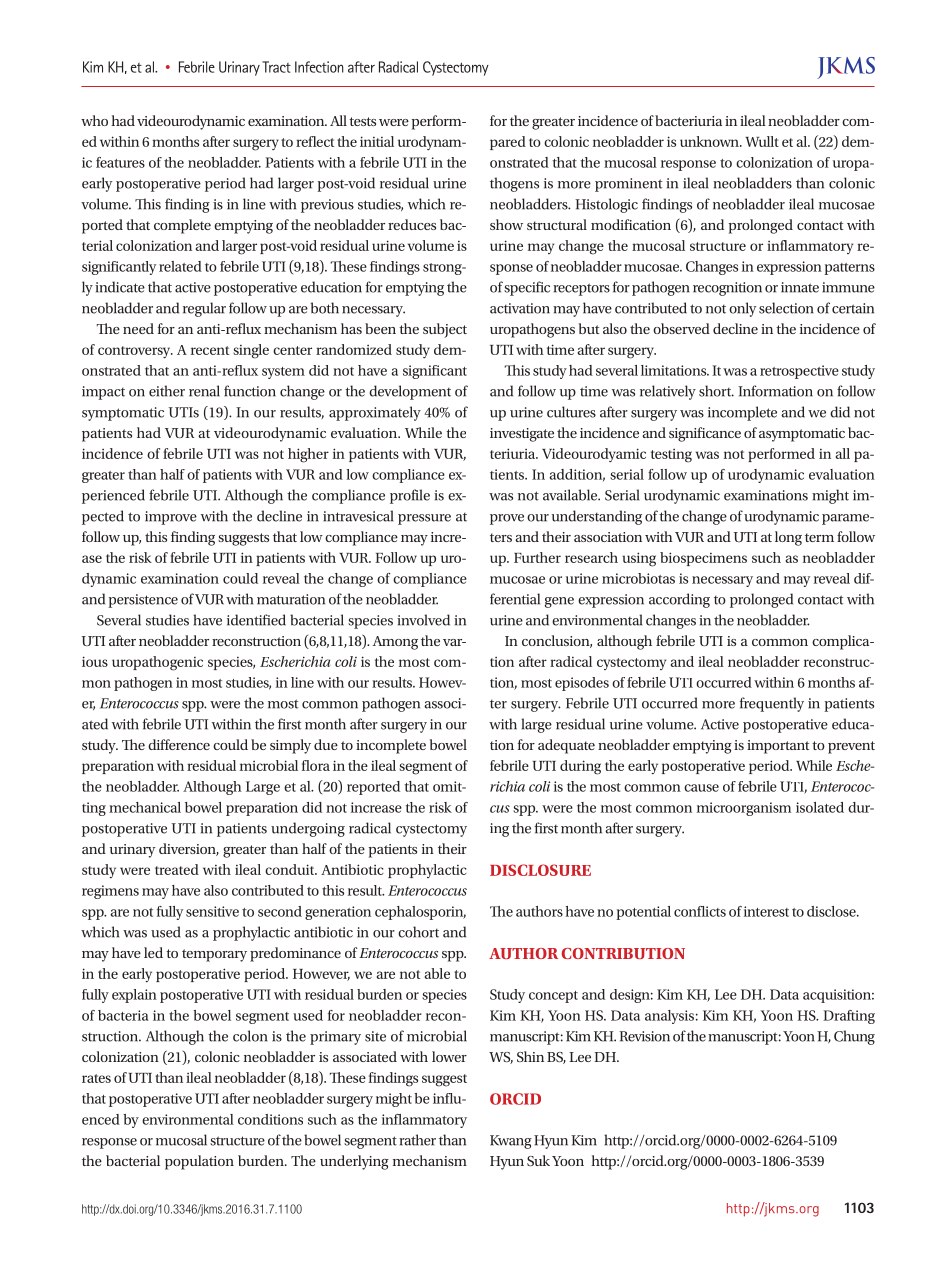 The height and width of the document is (1270, 952). Describe the element at coordinates (143, 601) in the document. I see `persistence` at that location.
